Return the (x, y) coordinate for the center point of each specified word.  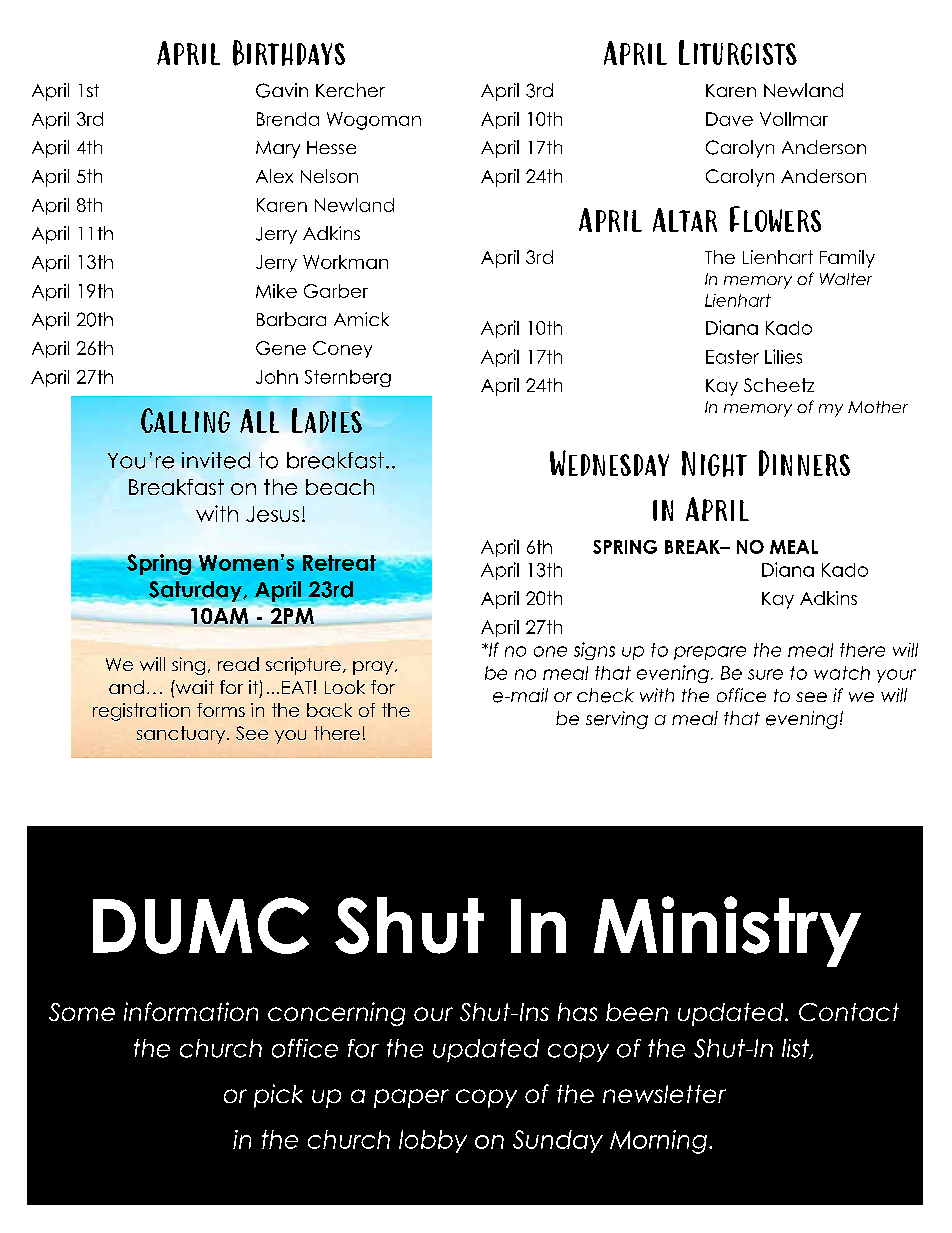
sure (765, 674)
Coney (342, 349)
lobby (433, 1141)
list (797, 1049)
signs (594, 651)
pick (278, 1096)
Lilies (783, 356)
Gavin (282, 90)
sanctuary (182, 735)
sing (188, 666)
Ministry (727, 931)
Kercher (350, 90)
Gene (281, 348)
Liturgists (738, 52)
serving (617, 720)
